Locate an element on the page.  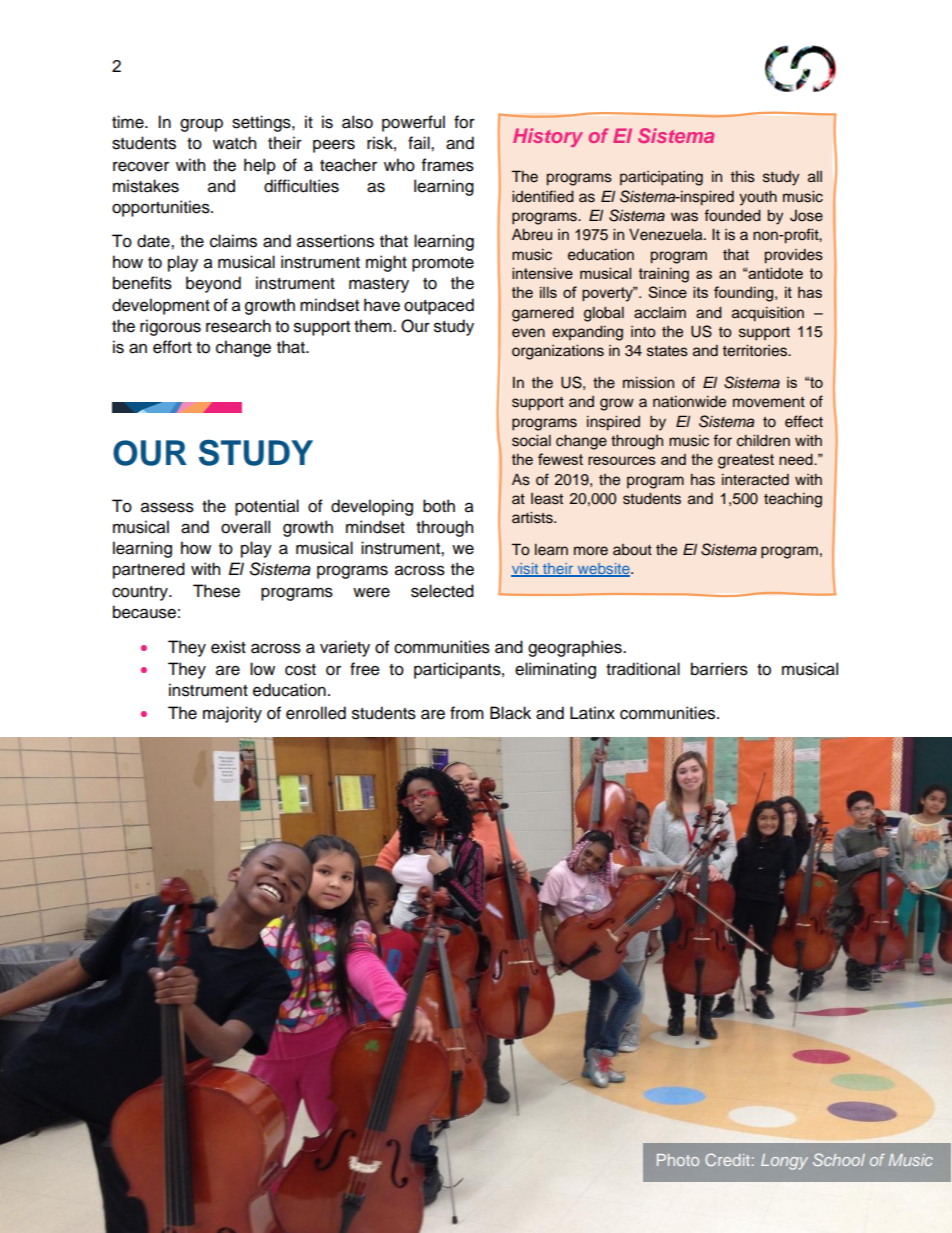
visit is located at coordinates (526, 570).
